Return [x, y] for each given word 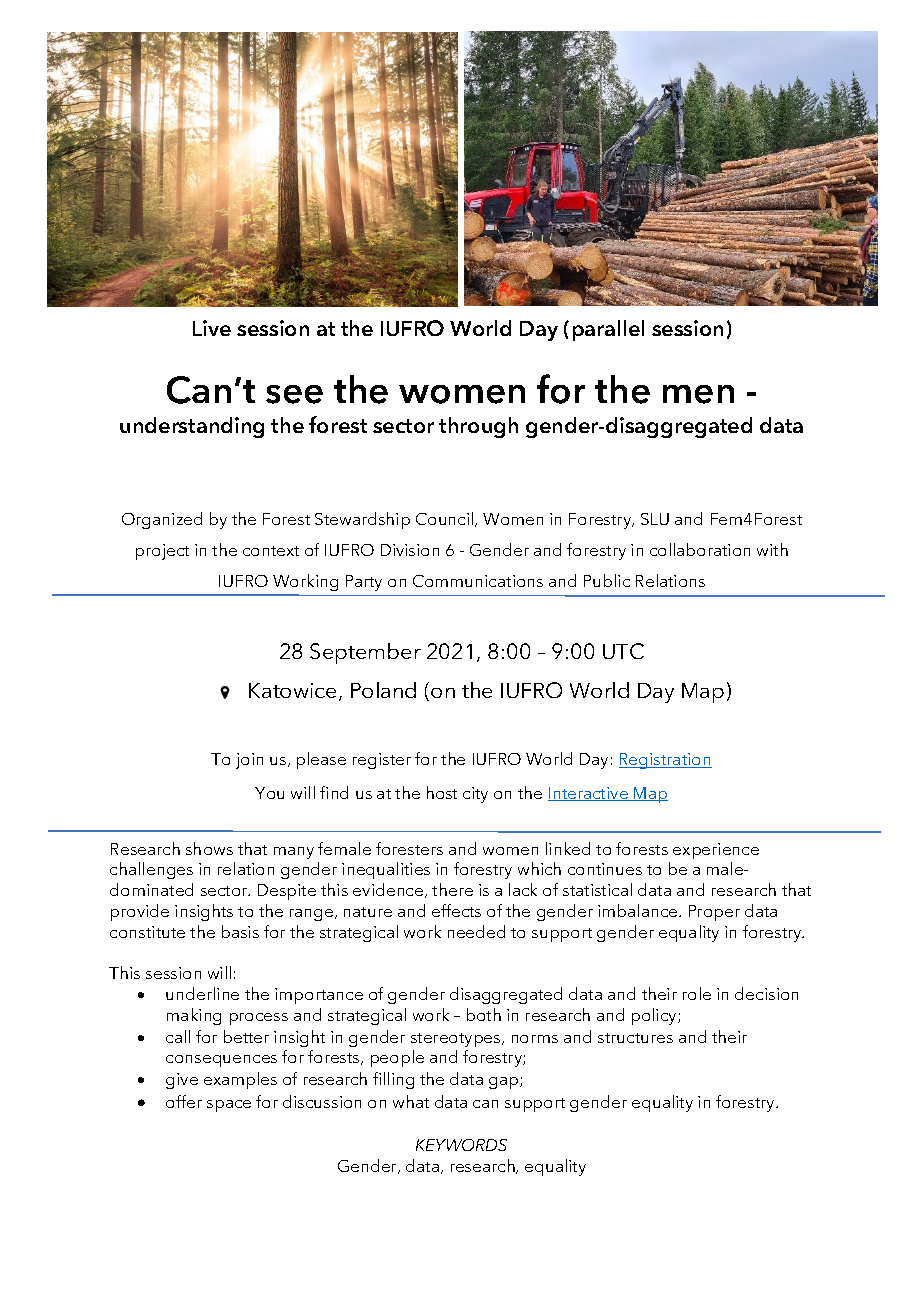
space [229, 1106]
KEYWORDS [461, 1145]
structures [635, 1038]
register [382, 761]
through [478, 427]
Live [212, 328]
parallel [608, 330]
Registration [665, 761]
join [249, 761]
